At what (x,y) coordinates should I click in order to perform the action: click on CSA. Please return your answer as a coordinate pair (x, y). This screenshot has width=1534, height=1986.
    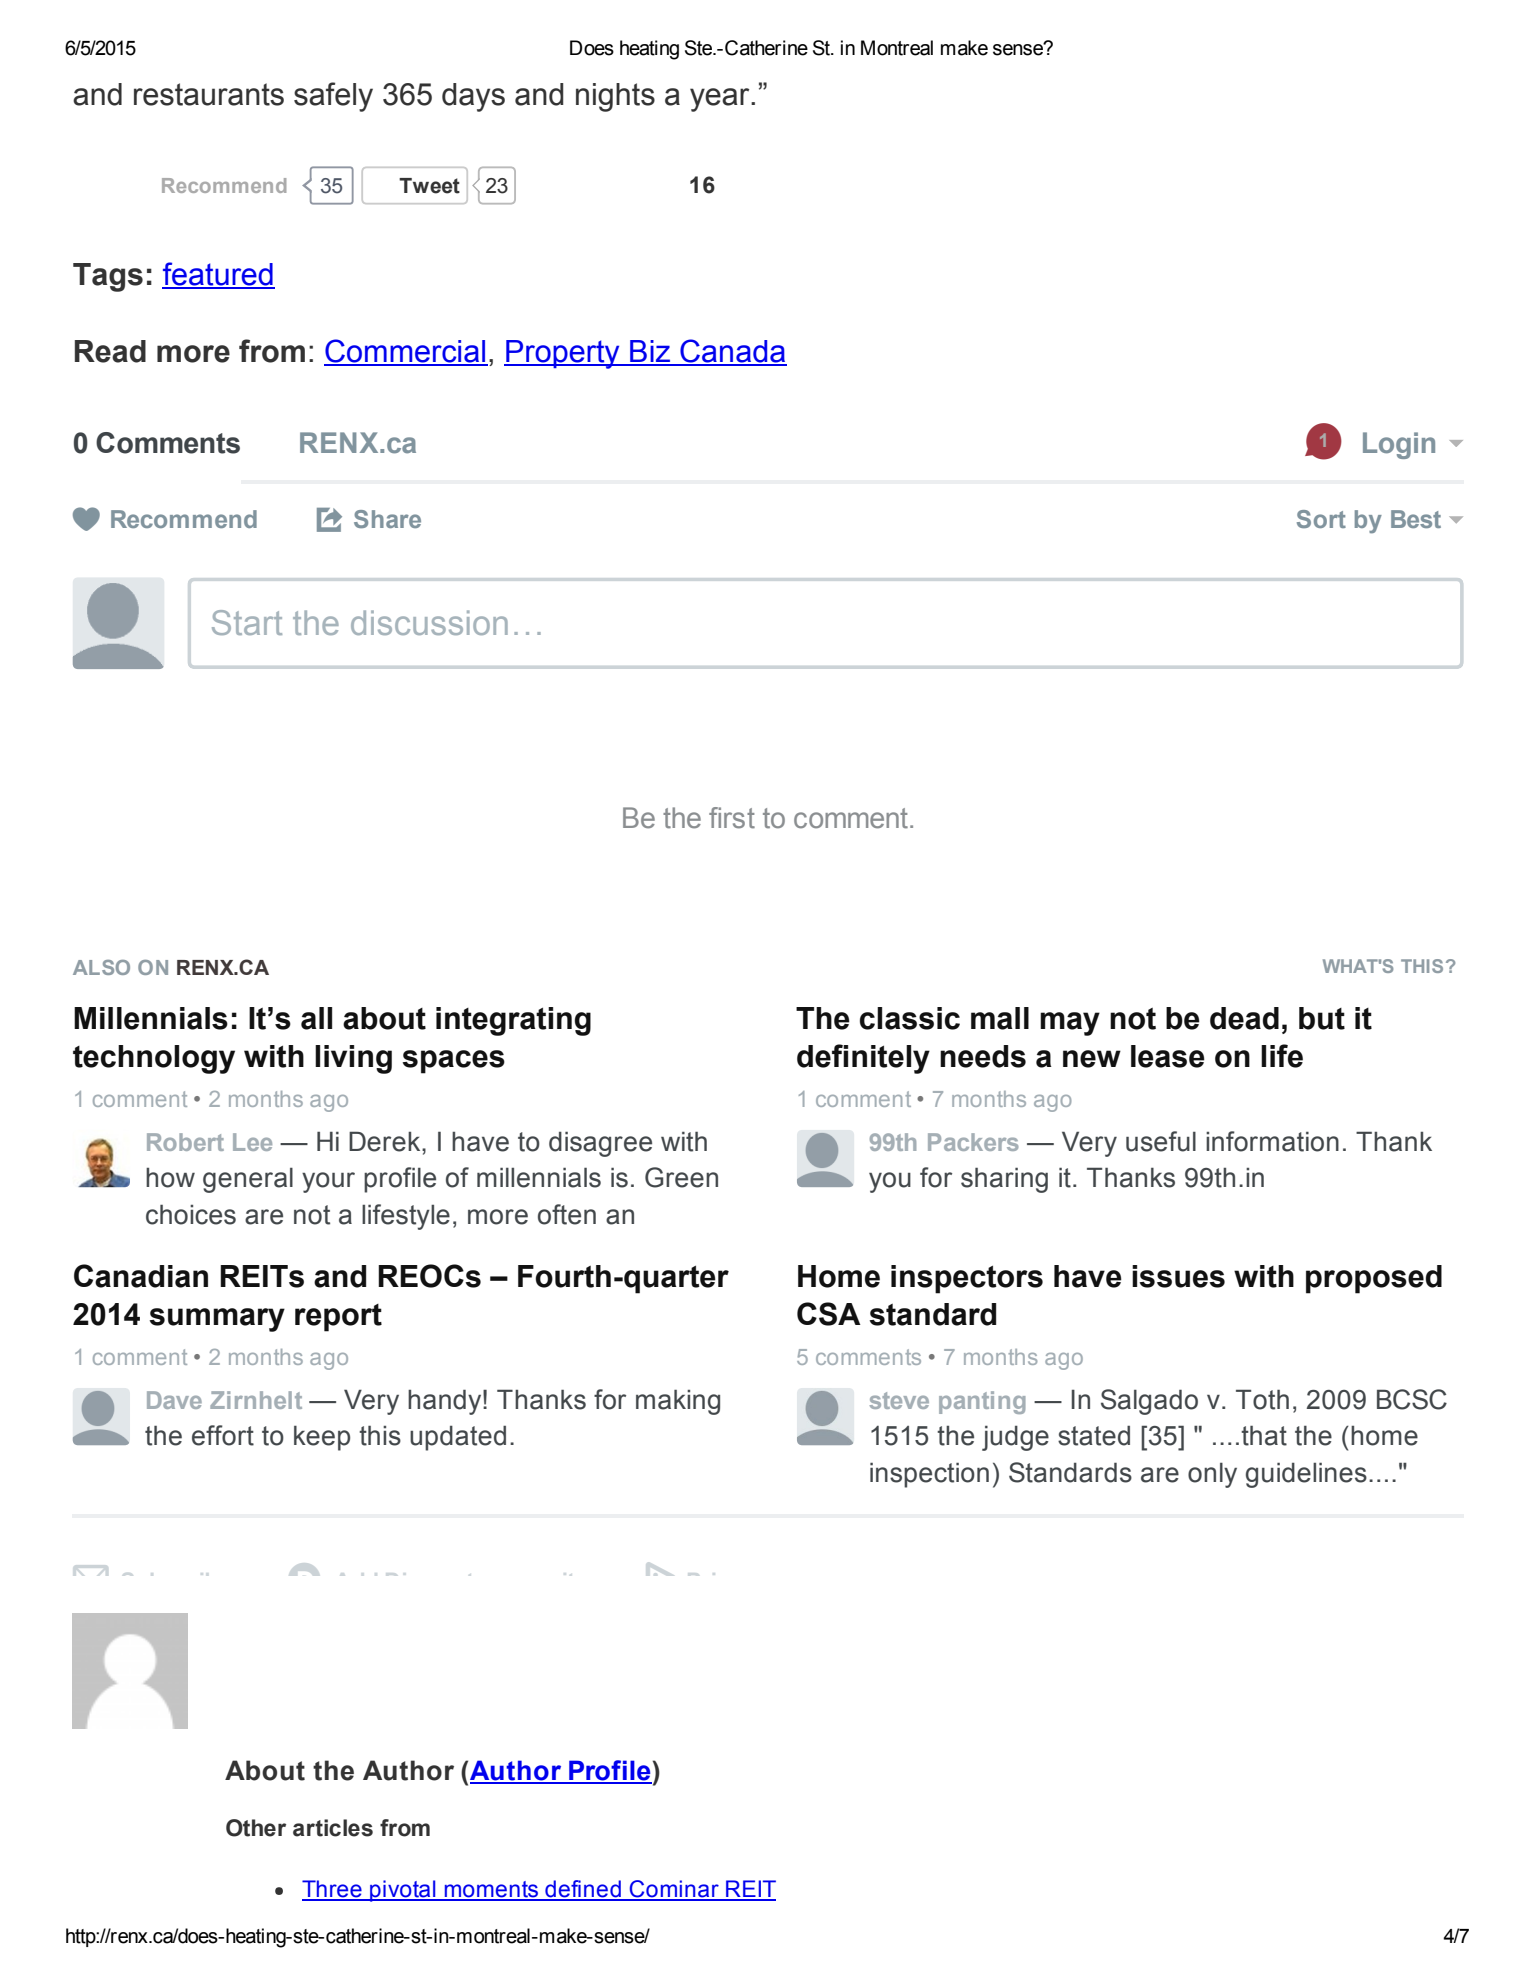
    Looking at the image, I should click on (829, 1314).
